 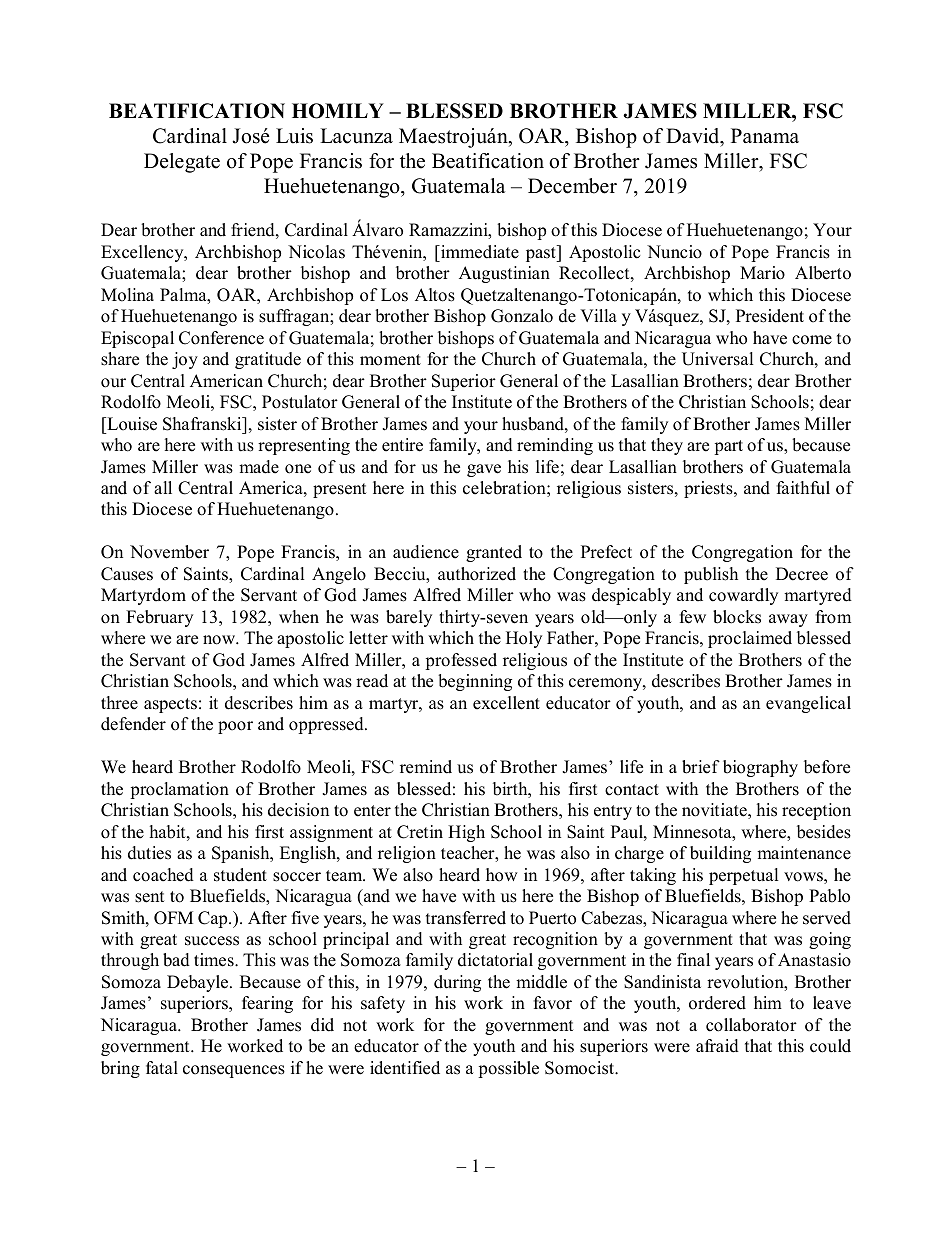 I want to click on consequences, so click(x=234, y=1071).
